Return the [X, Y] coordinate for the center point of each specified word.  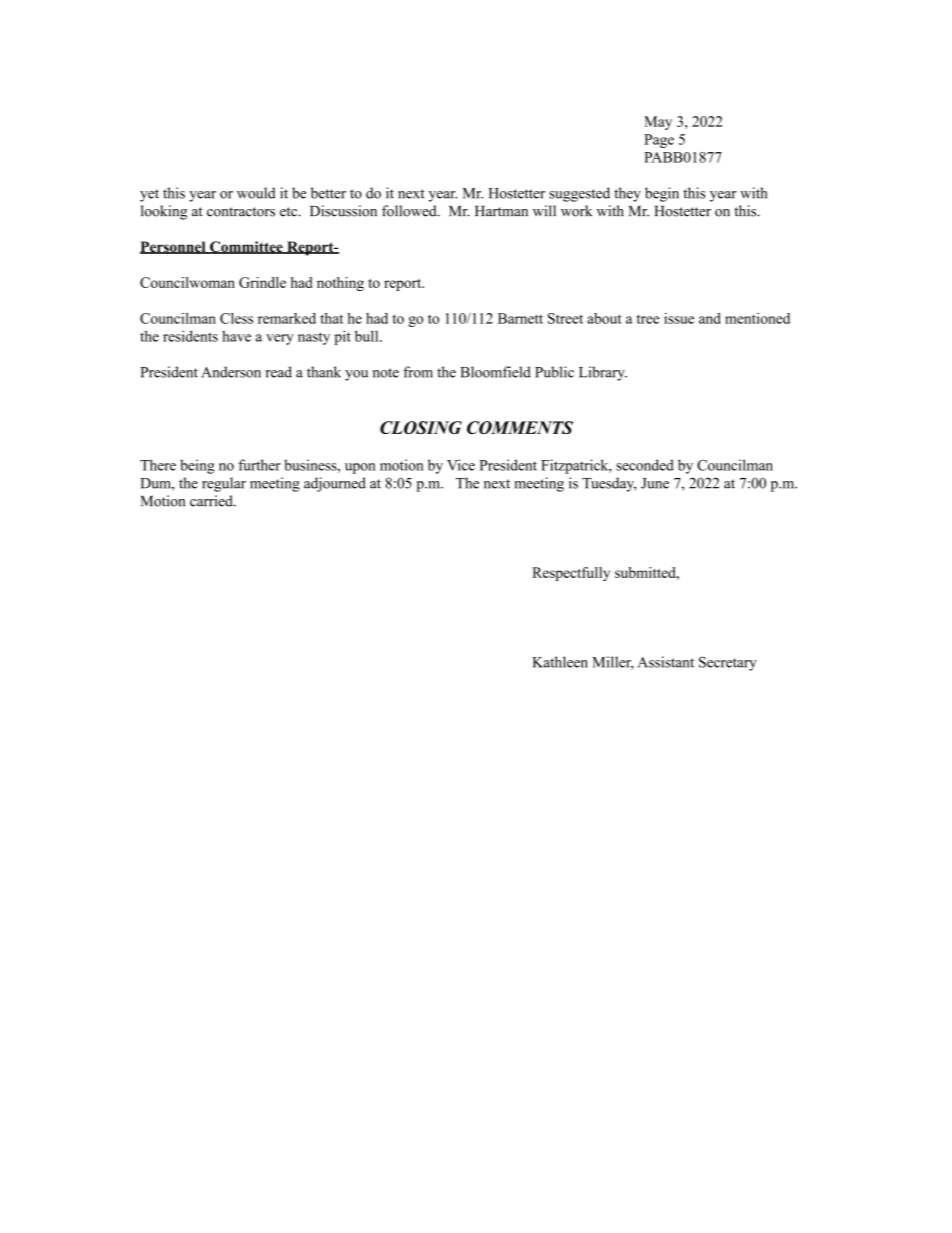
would [256, 193]
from [418, 372]
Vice [461, 465]
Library [603, 373]
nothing [340, 284]
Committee [246, 247]
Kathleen [560, 662]
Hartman [501, 211]
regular [224, 484]
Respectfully [571, 574]
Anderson [231, 372]
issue [679, 318]
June [655, 483]
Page [659, 141]
